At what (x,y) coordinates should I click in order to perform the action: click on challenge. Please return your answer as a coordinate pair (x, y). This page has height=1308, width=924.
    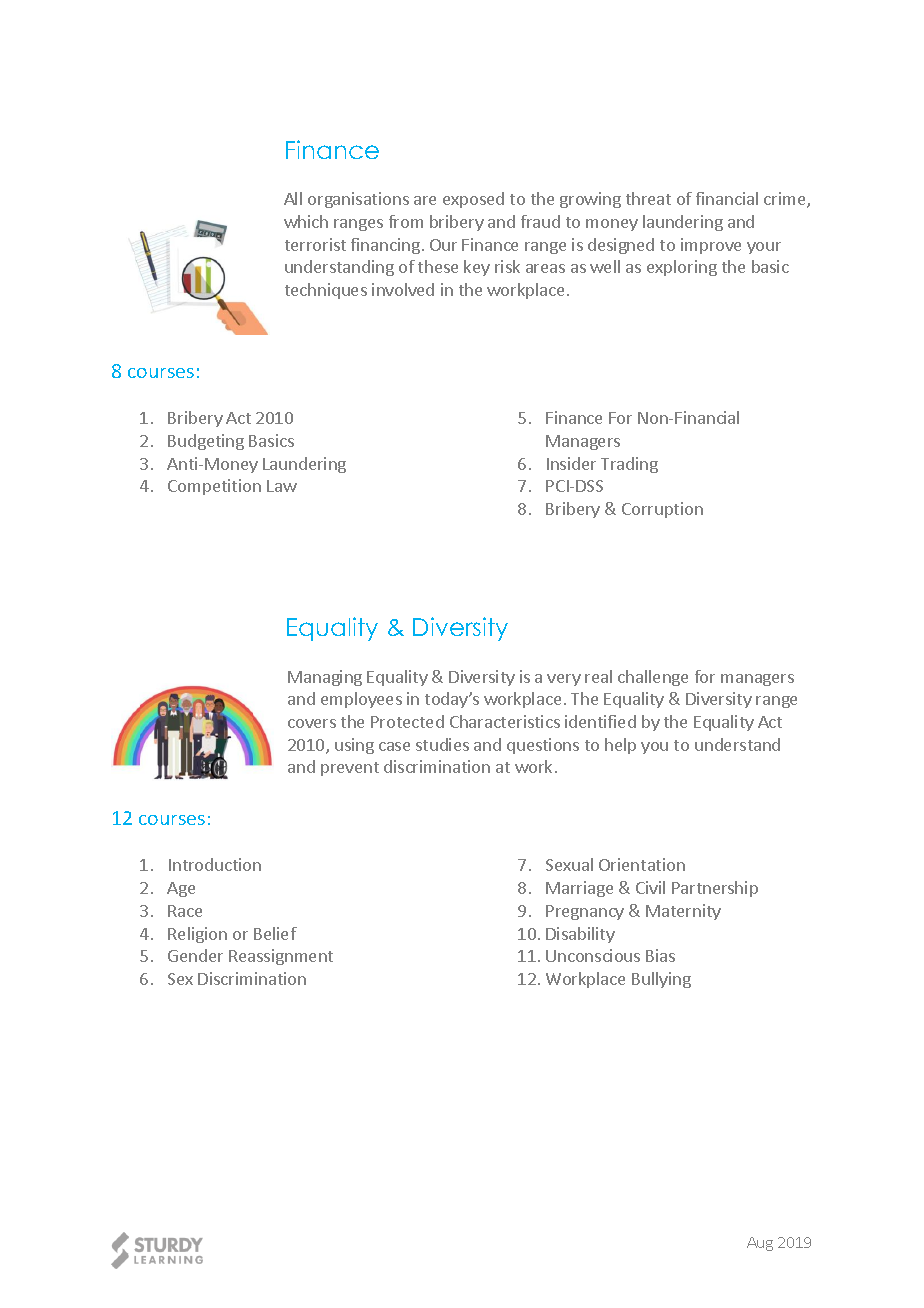
    Looking at the image, I should click on (653, 678).
